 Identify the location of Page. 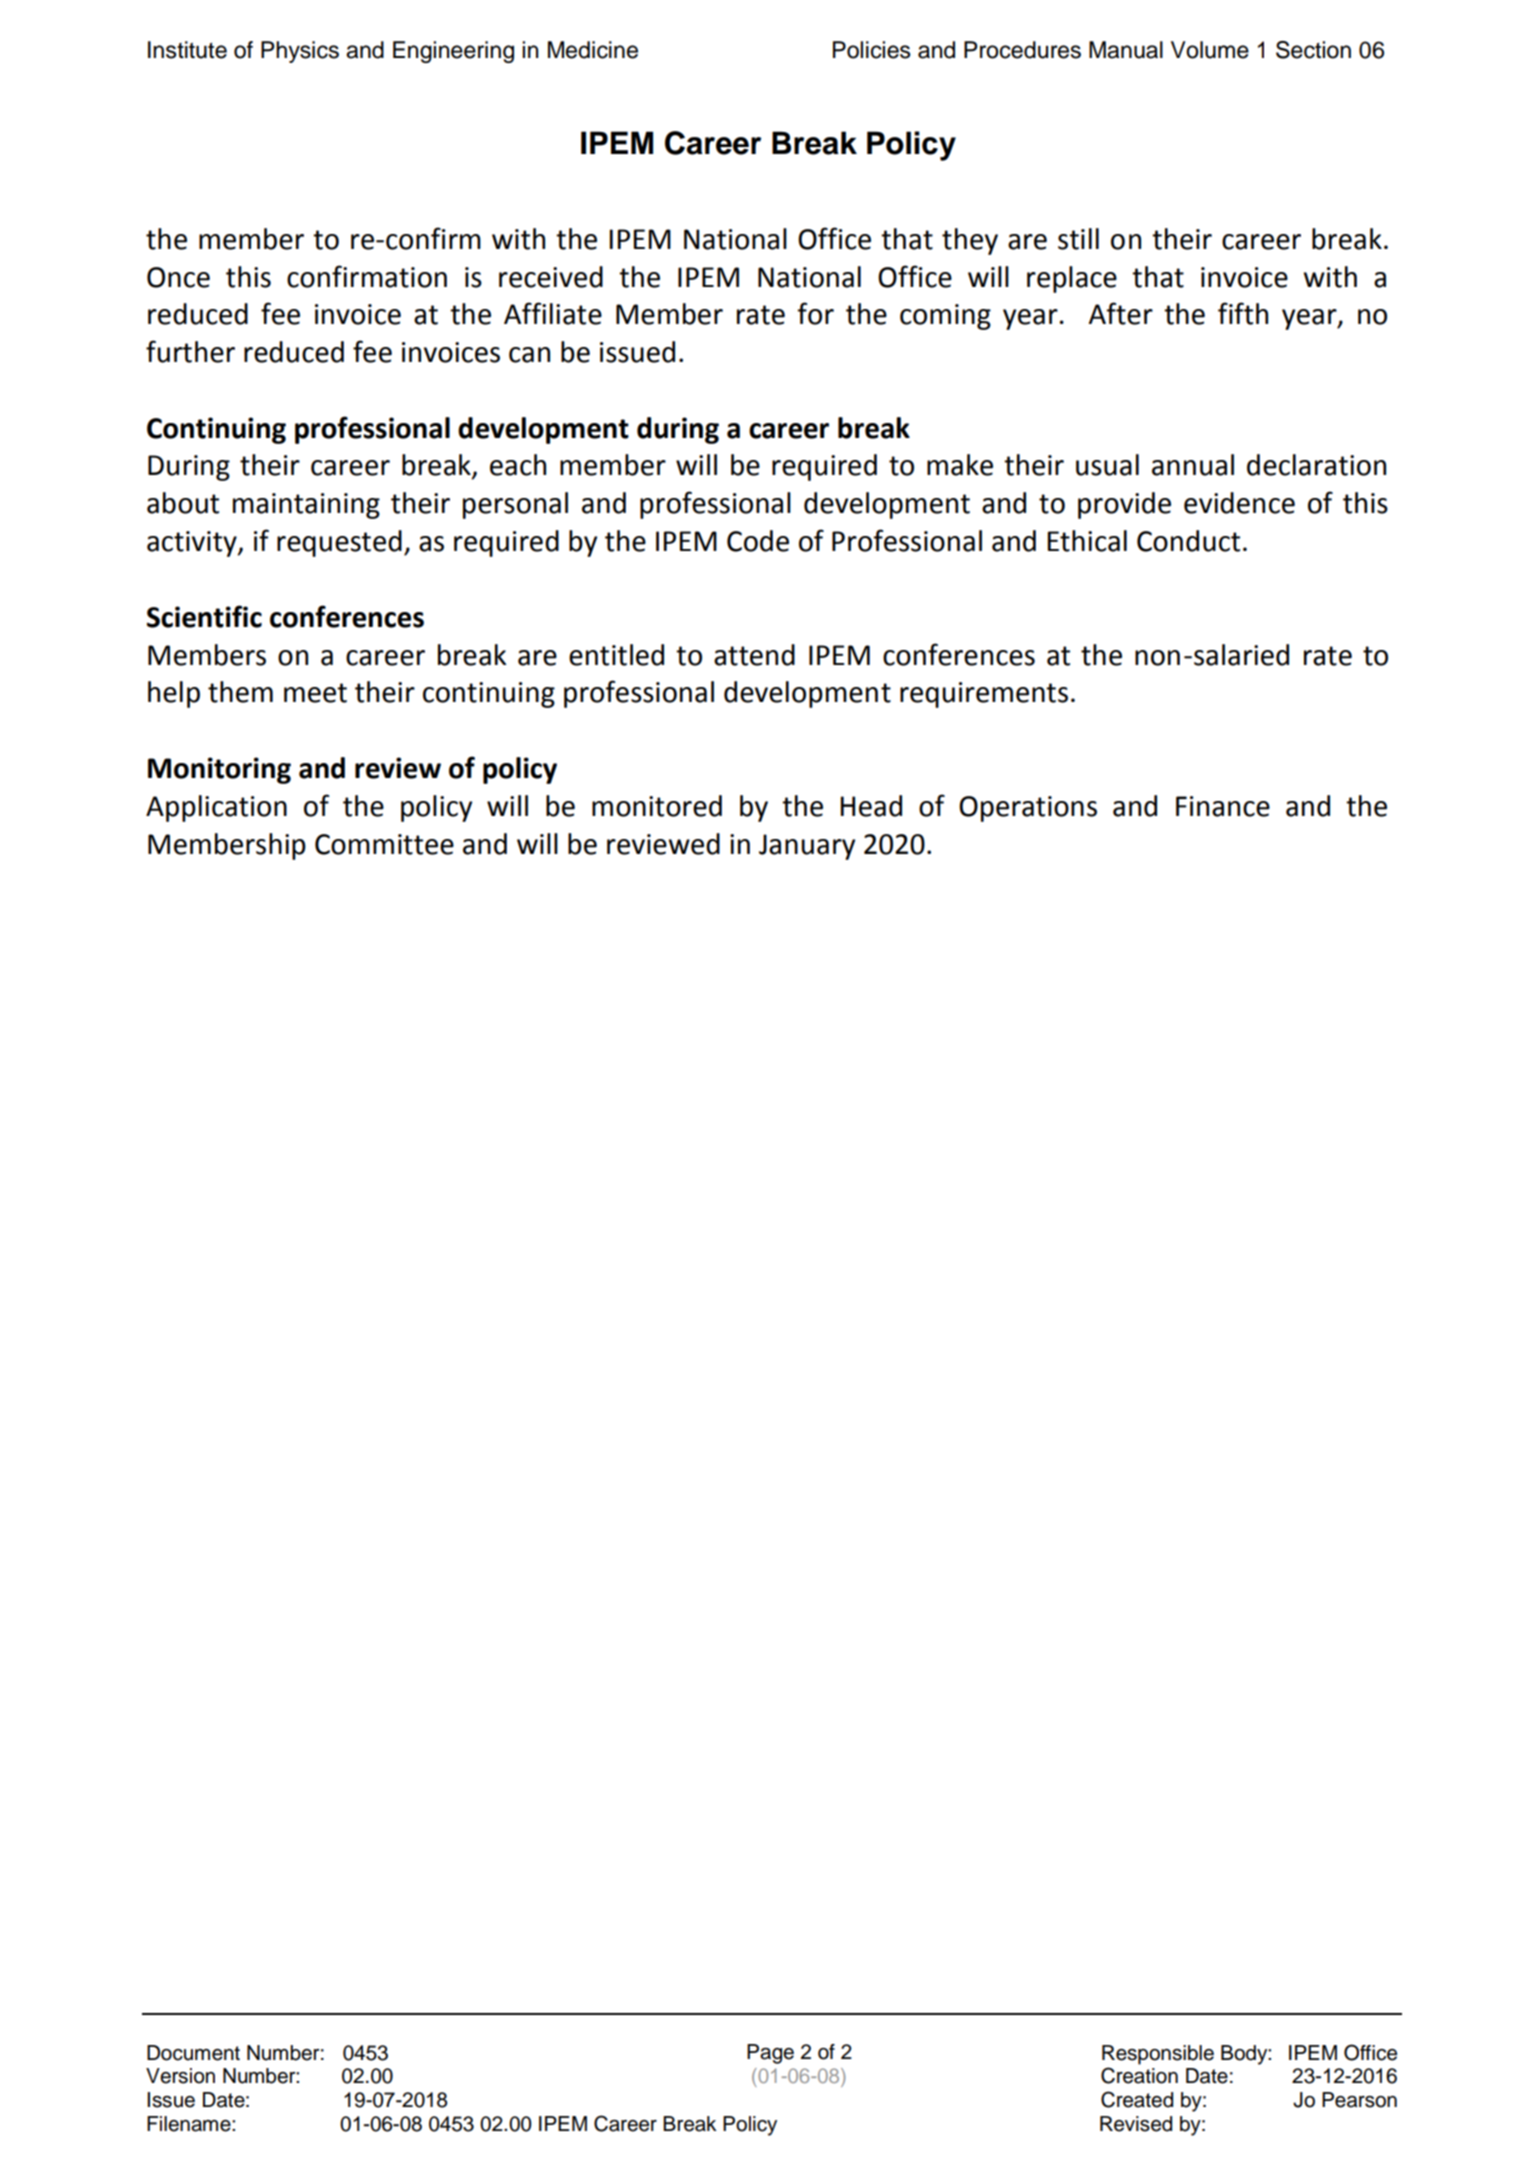
(770, 2054).
